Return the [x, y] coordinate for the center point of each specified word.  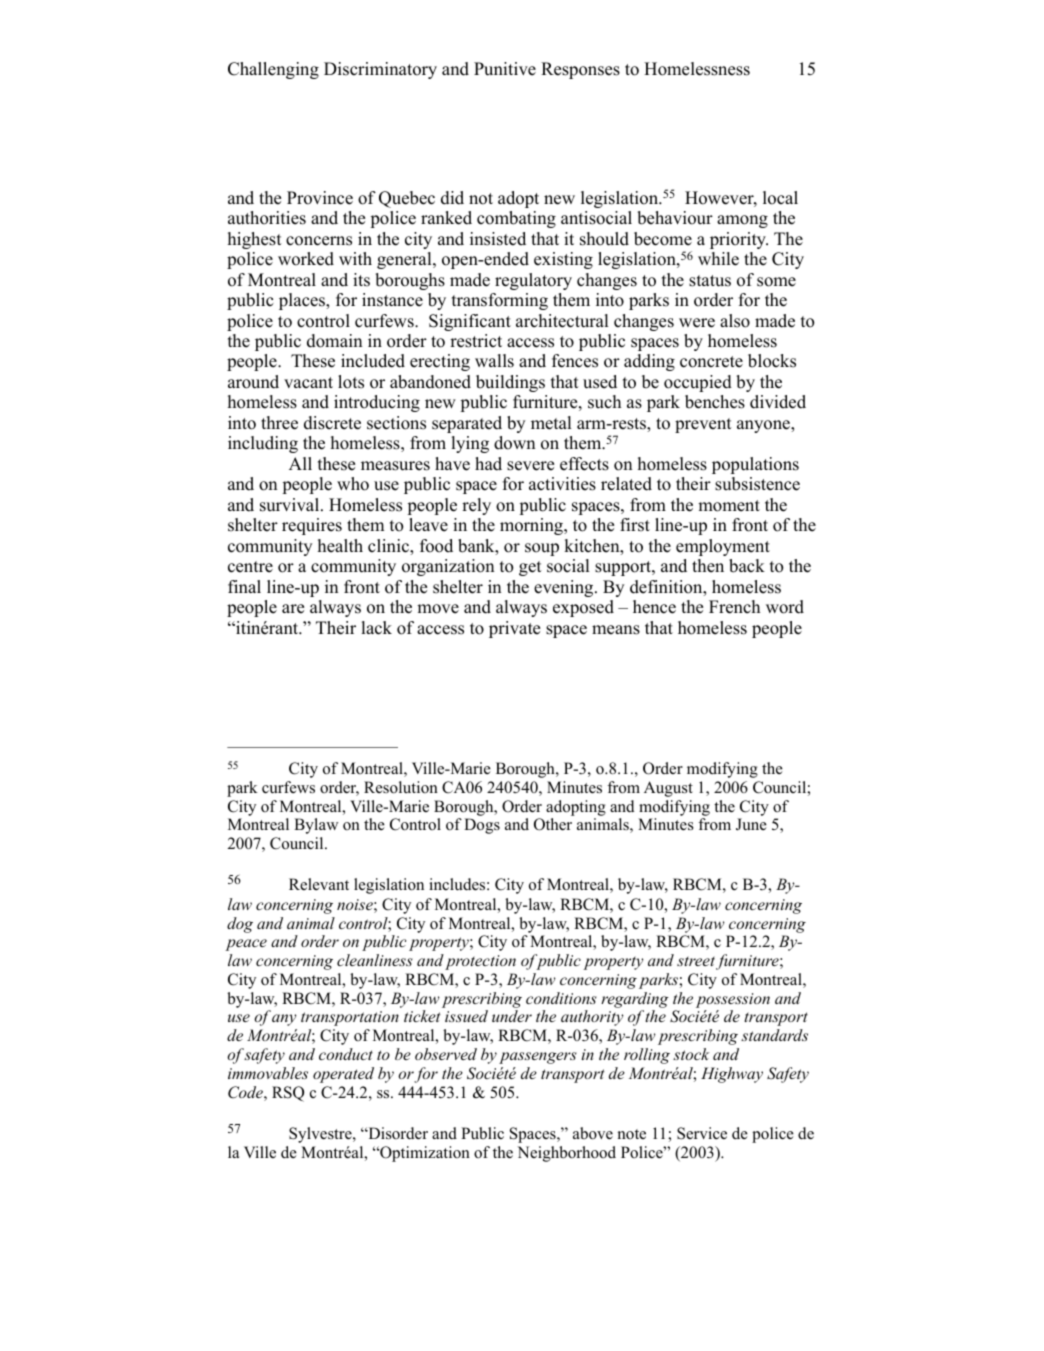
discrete [332, 423]
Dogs [482, 826]
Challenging [273, 70]
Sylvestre [321, 1135]
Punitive [505, 69]
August [668, 789]
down [515, 443]
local [780, 198]
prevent [703, 425]
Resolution [401, 787]
